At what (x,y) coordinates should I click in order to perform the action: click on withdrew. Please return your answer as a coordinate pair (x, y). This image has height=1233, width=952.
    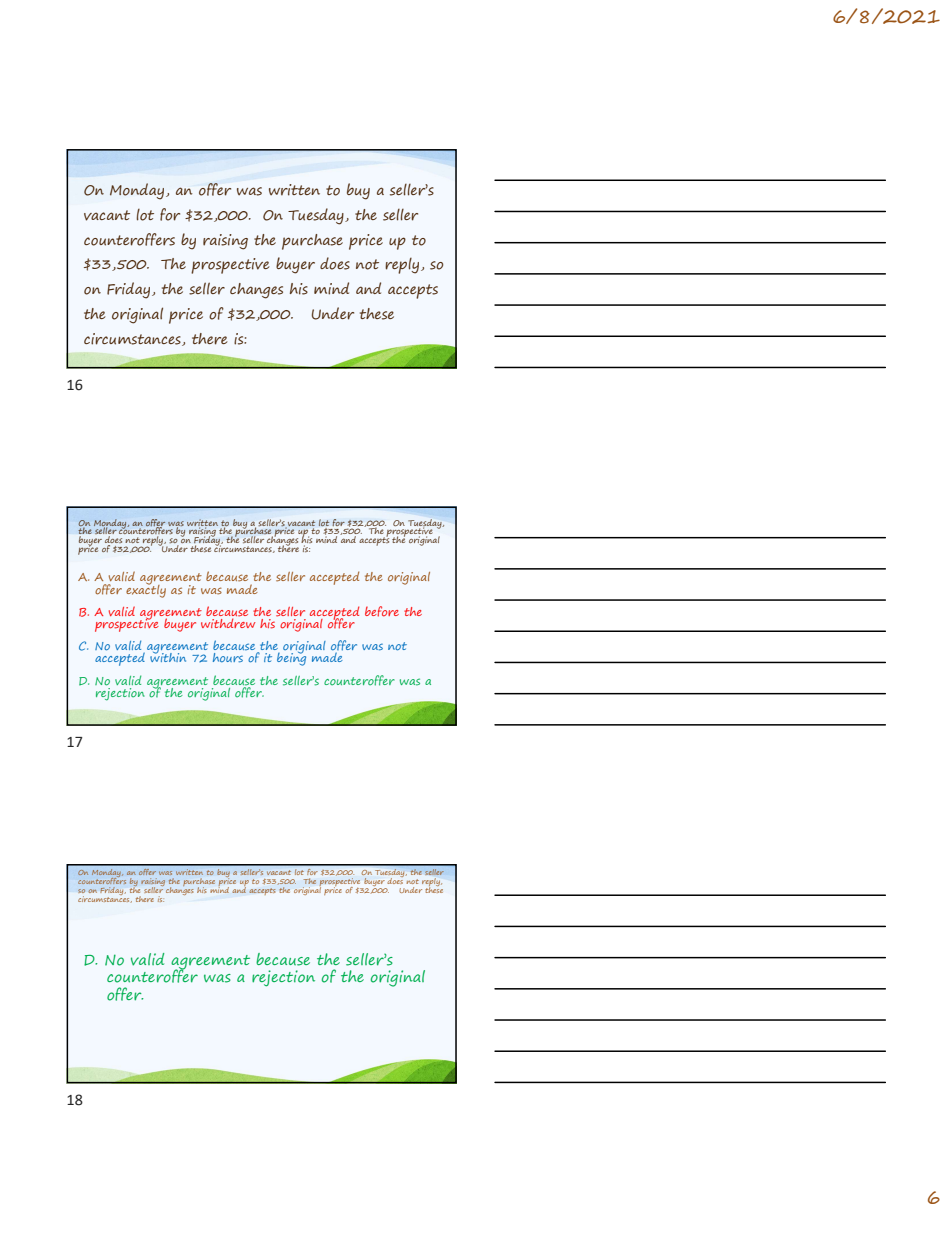
    Looking at the image, I should click on (228, 622).
